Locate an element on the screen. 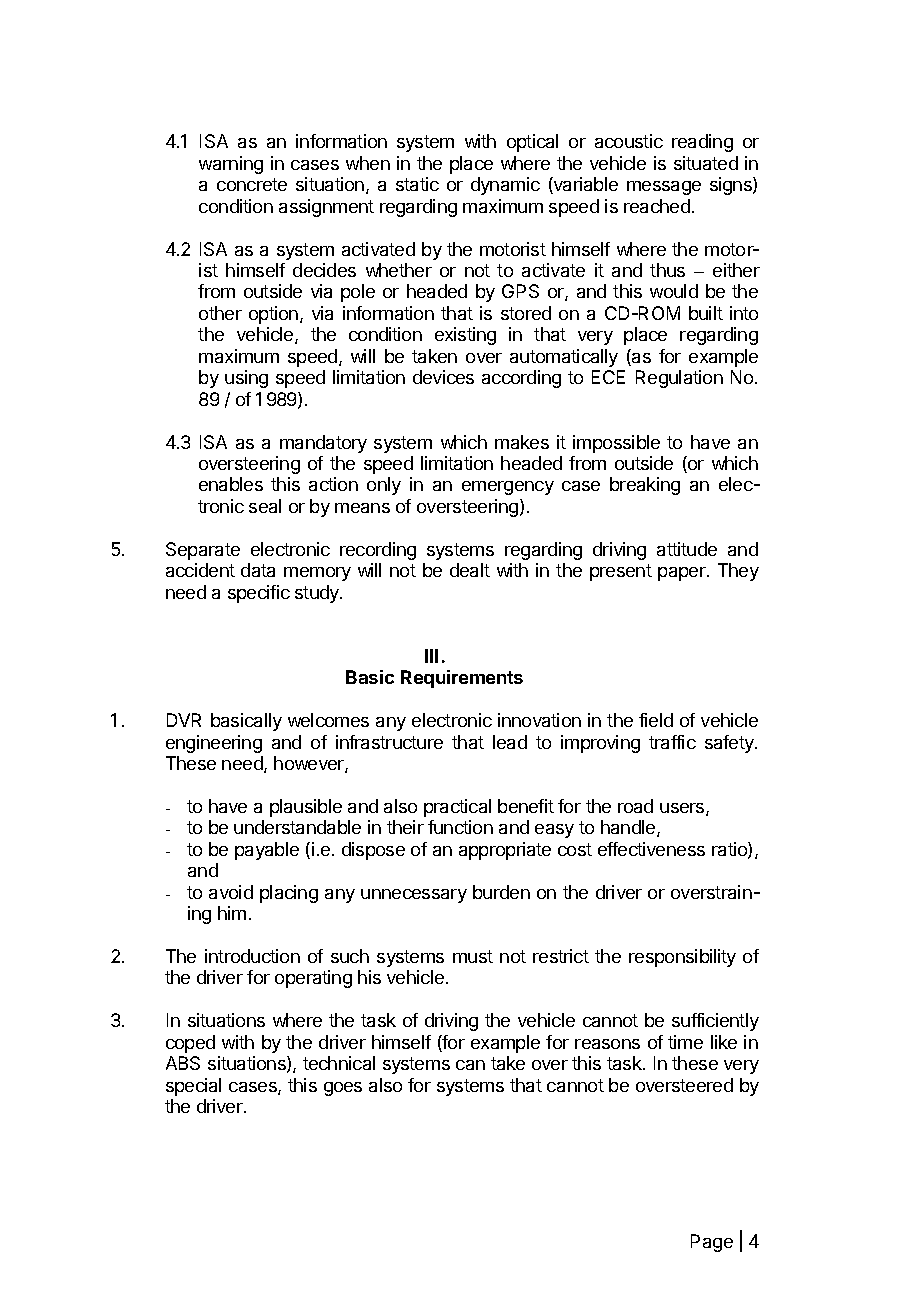 Image resolution: width=924 pixels, height=1308 pixels. dynamic is located at coordinates (505, 186).
